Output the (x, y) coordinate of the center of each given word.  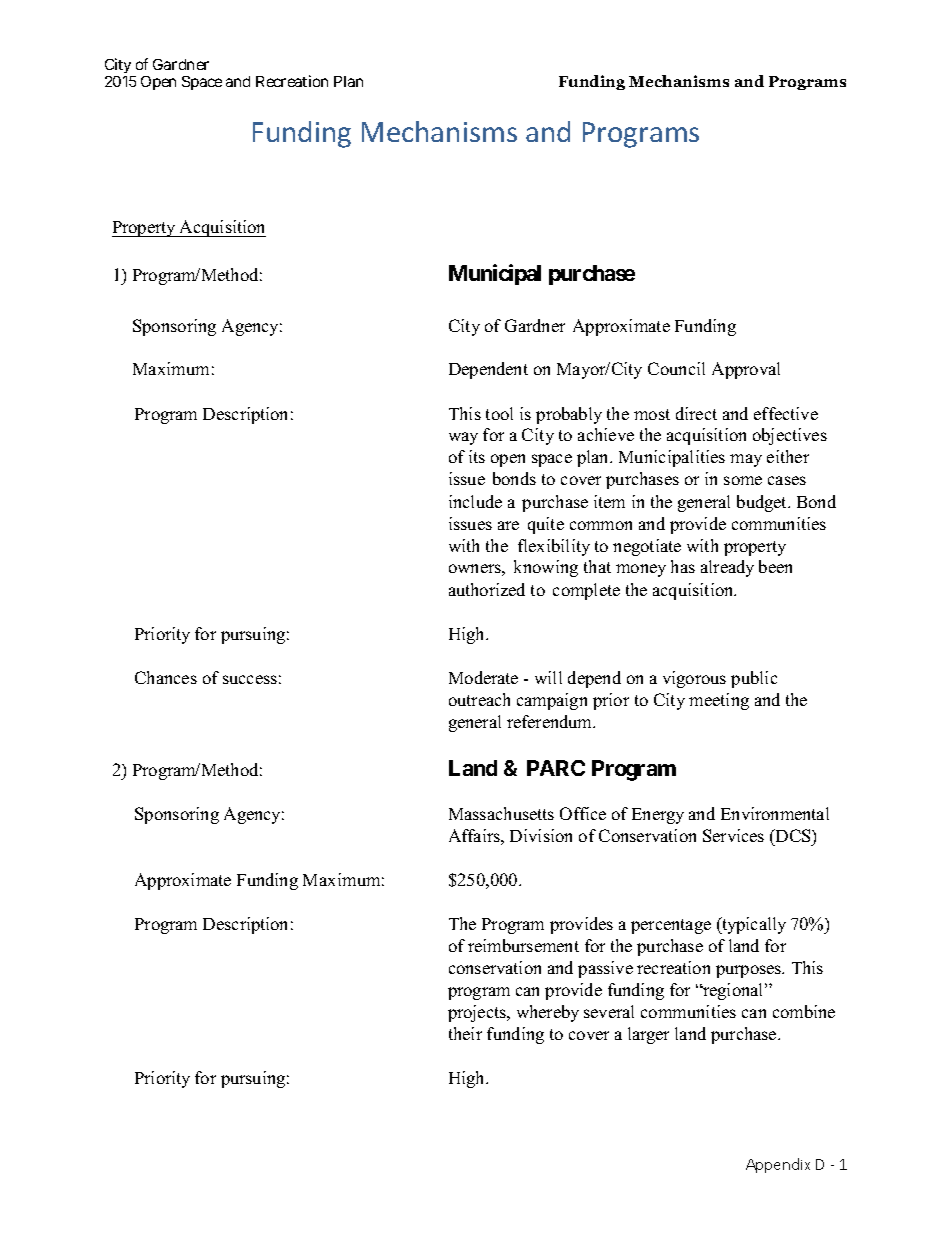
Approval (746, 370)
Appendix (778, 1165)
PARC (556, 768)
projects (478, 1013)
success (250, 679)
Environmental (775, 813)
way (463, 438)
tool (499, 413)
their (465, 1033)
